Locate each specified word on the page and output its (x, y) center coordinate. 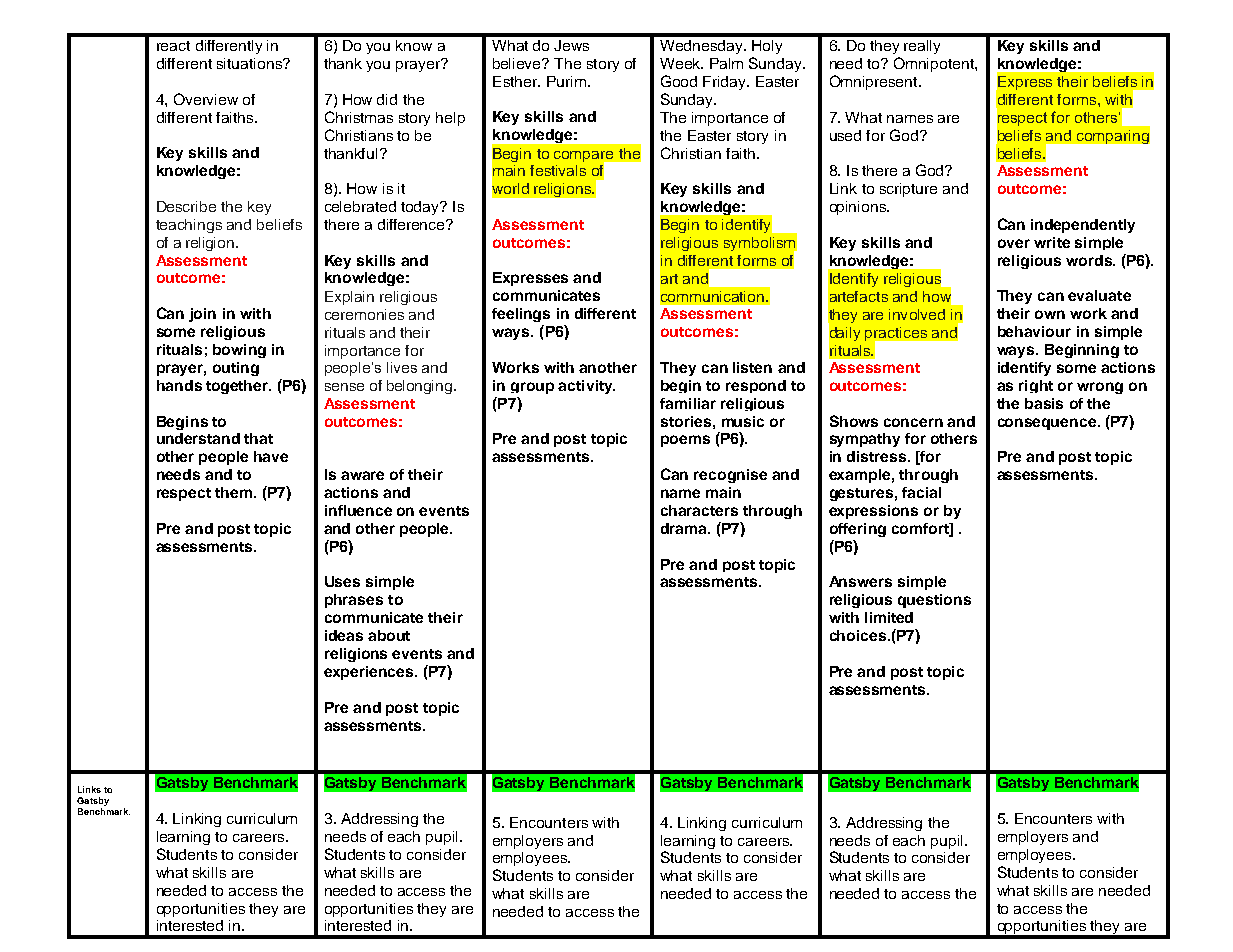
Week (681, 63)
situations (250, 63)
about (389, 635)
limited (889, 617)
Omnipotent (935, 64)
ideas (344, 635)
